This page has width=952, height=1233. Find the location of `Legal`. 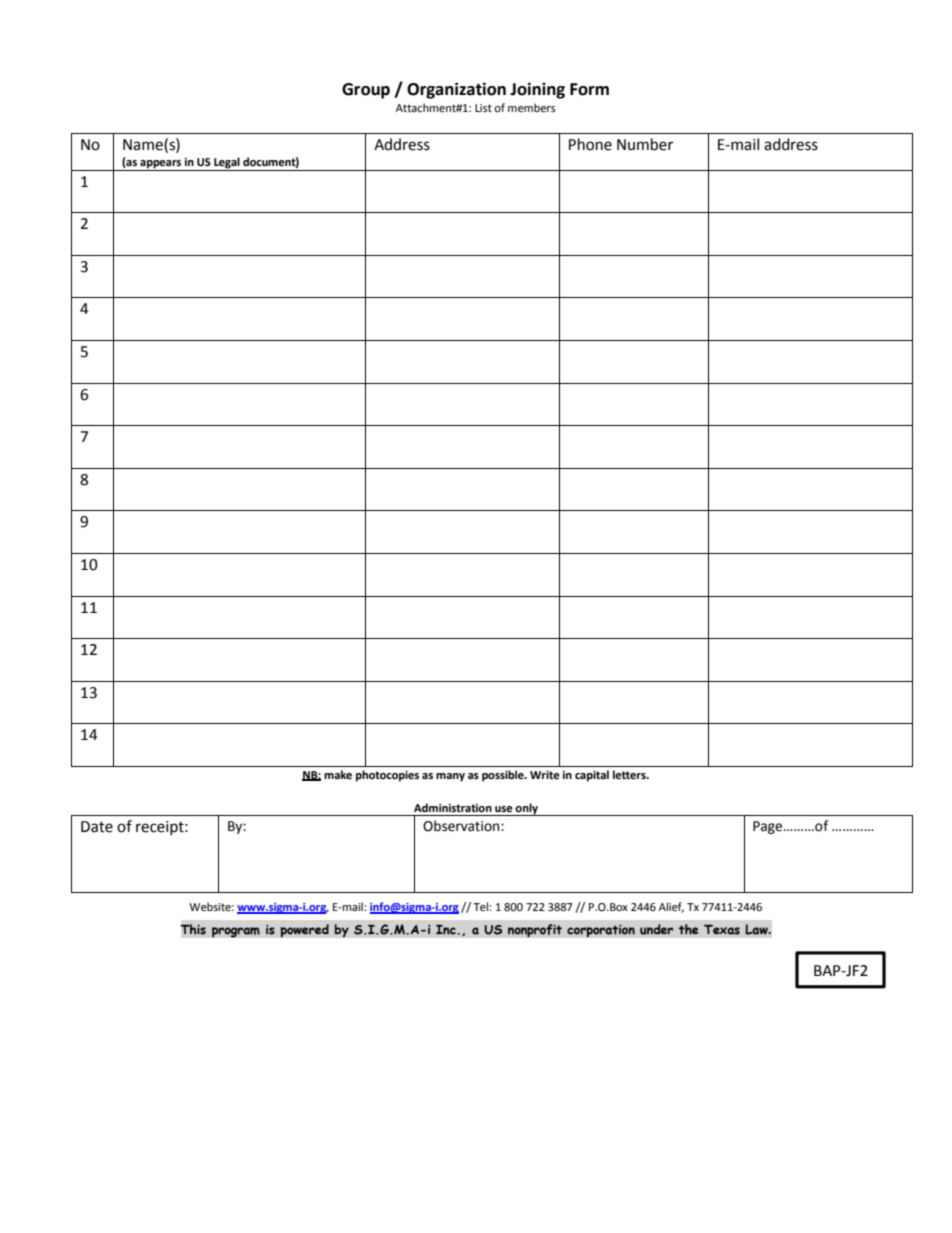

Legal is located at coordinates (227, 164).
